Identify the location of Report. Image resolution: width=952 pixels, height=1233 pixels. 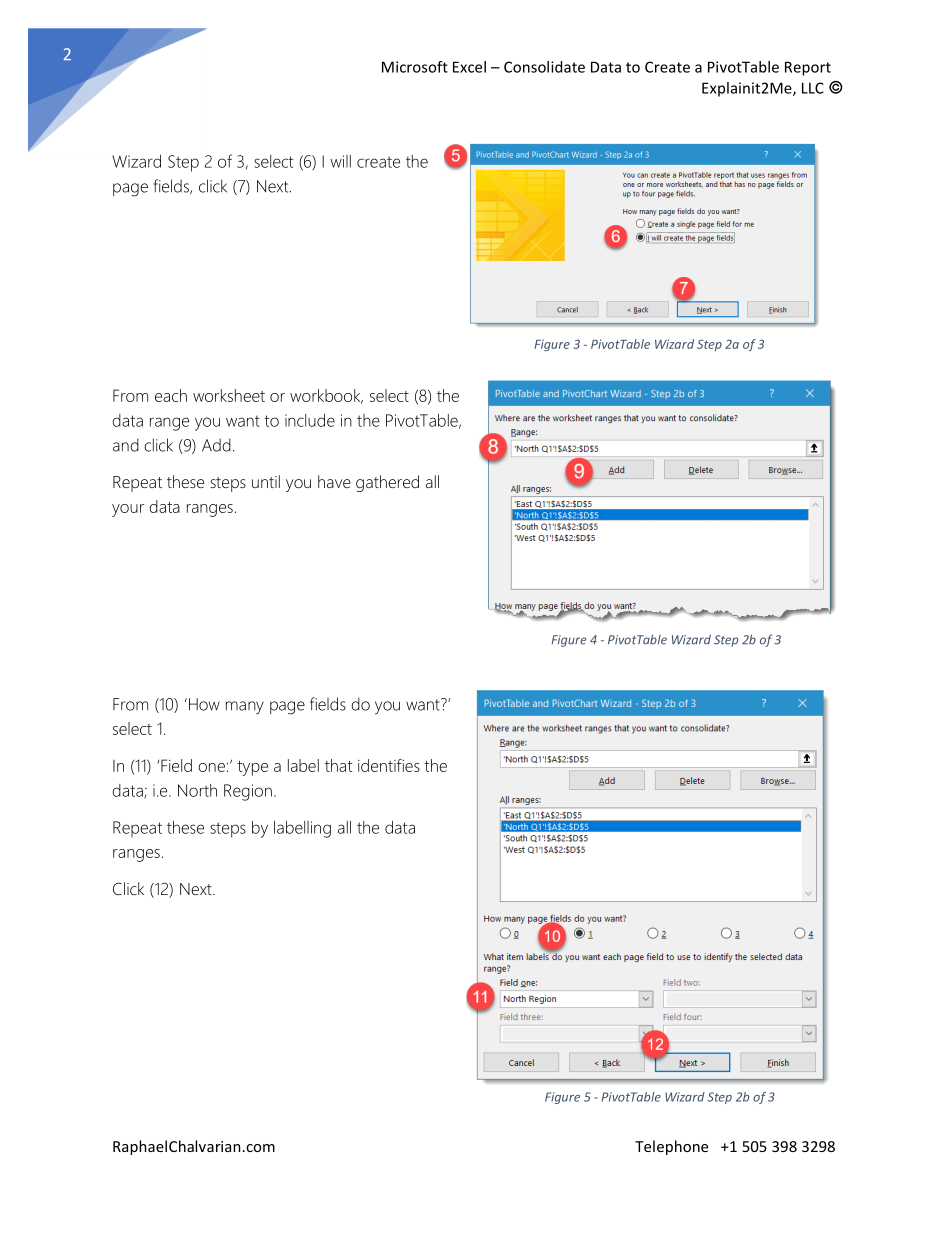
(808, 68).
